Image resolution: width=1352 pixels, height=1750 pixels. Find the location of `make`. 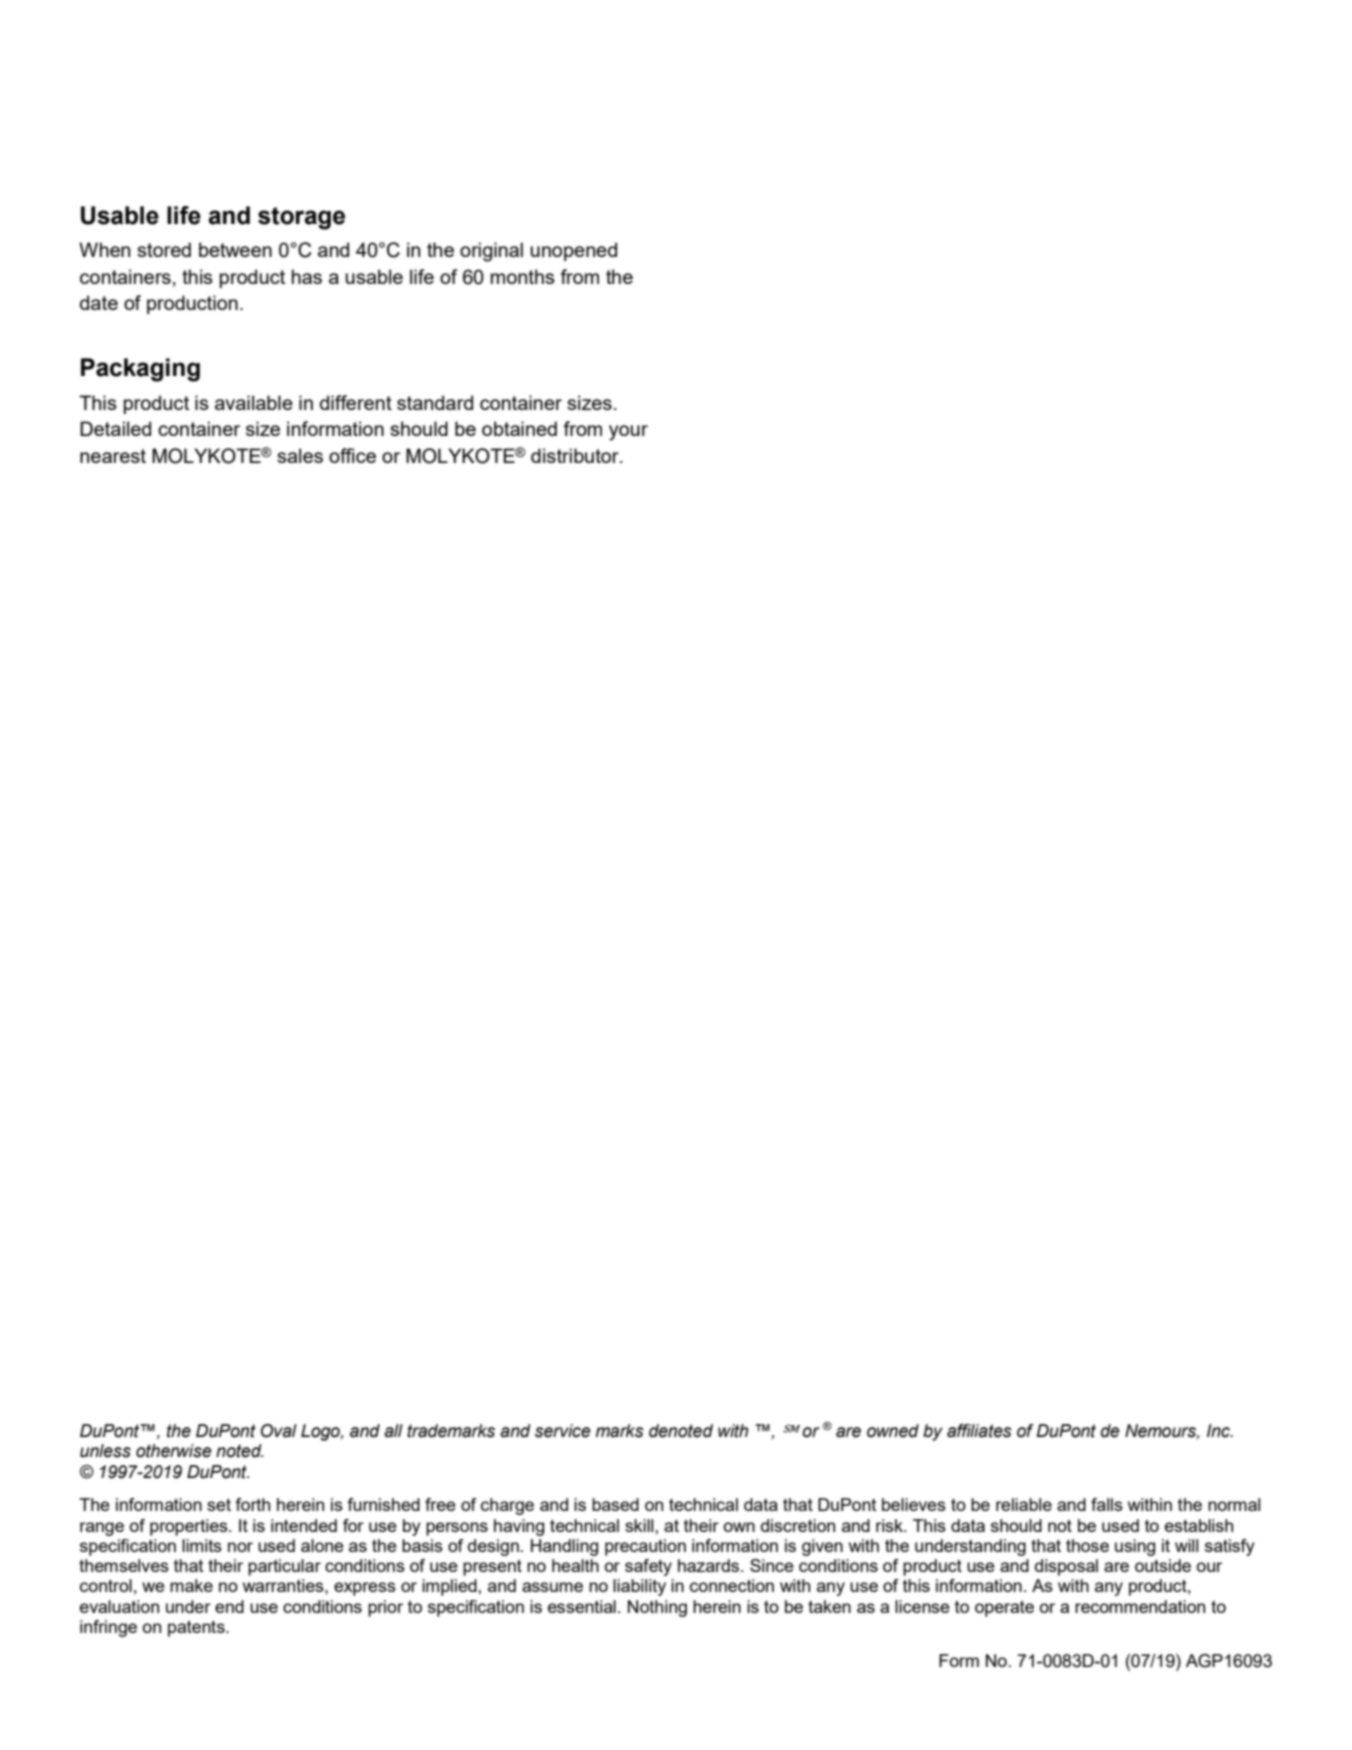

make is located at coordinates (191, 1585).
